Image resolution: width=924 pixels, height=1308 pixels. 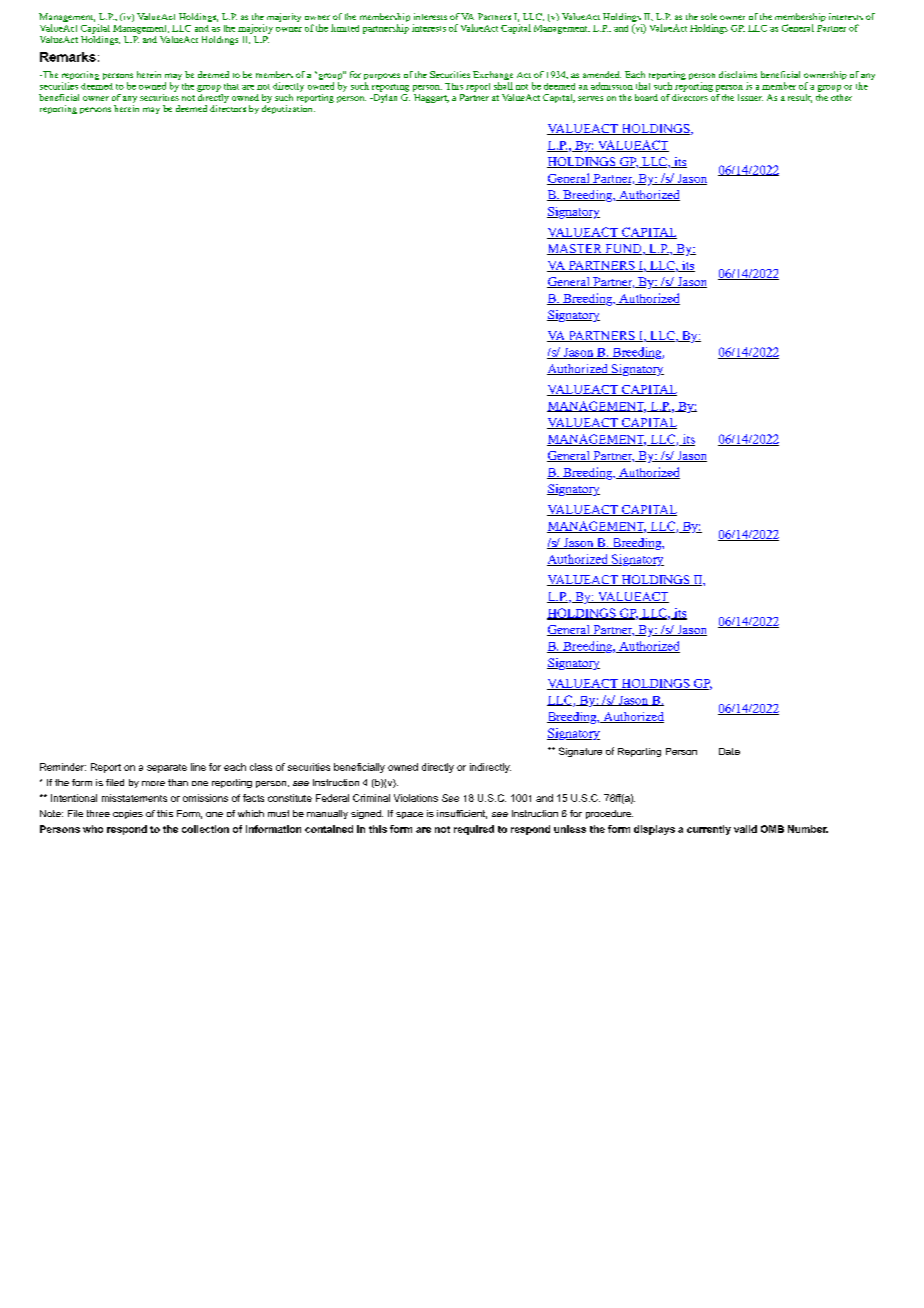 I want to click on Remarks, so click(x=68, y=57).
